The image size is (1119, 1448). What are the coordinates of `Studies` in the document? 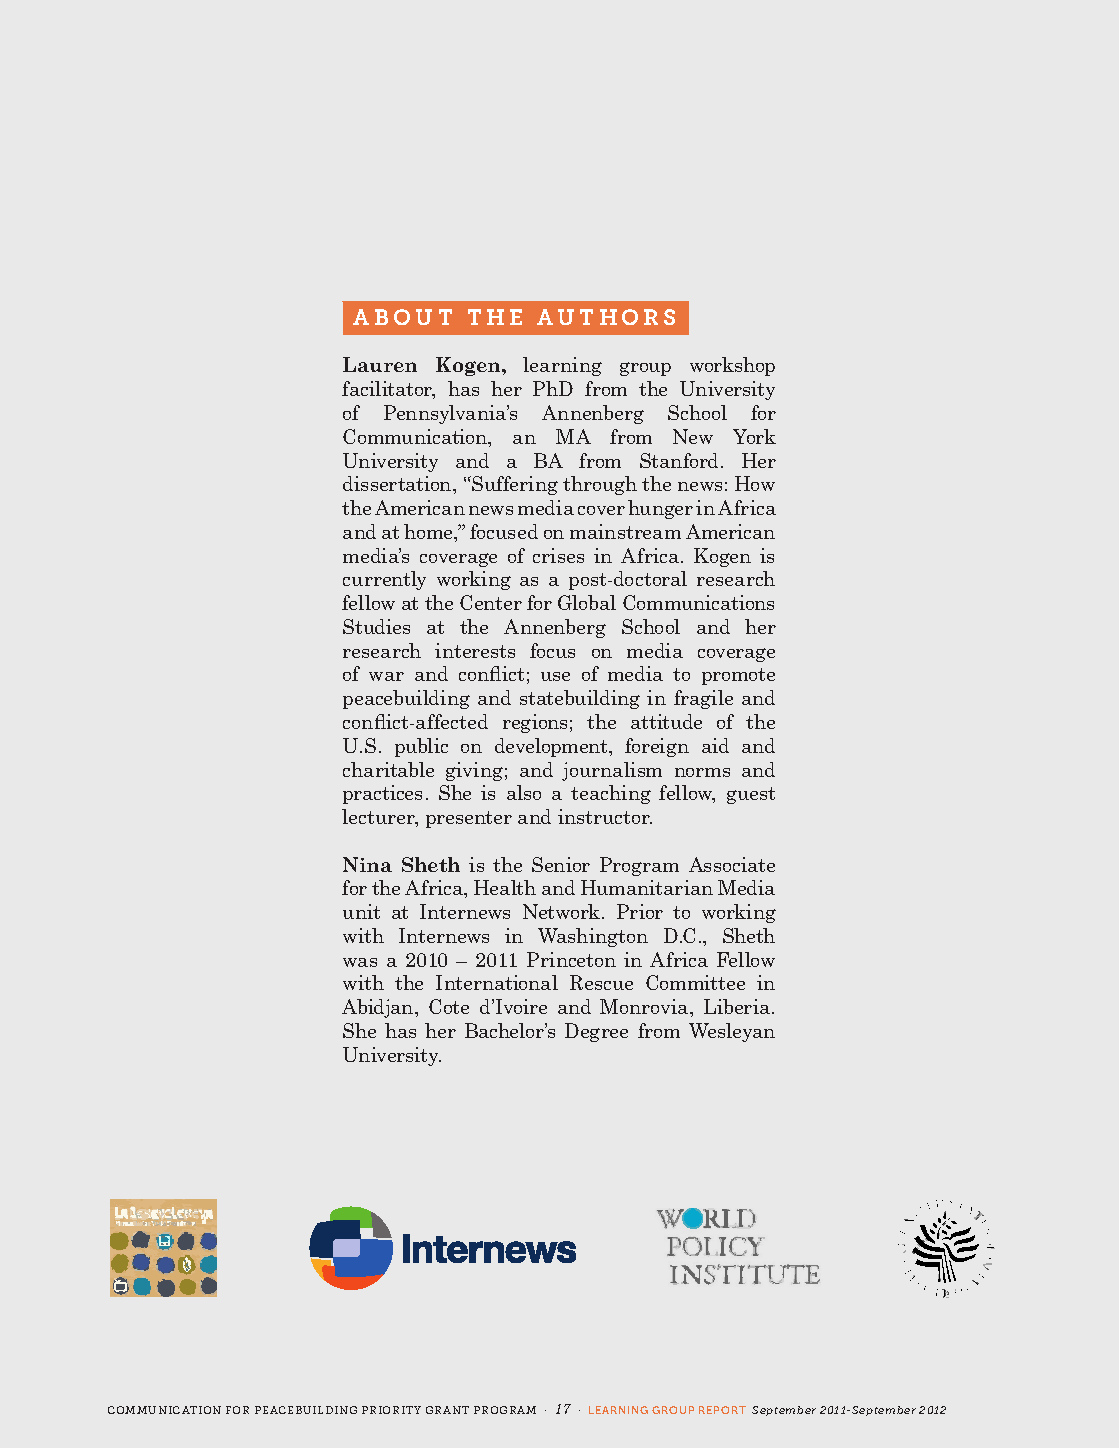 It's located at (376, 626).
